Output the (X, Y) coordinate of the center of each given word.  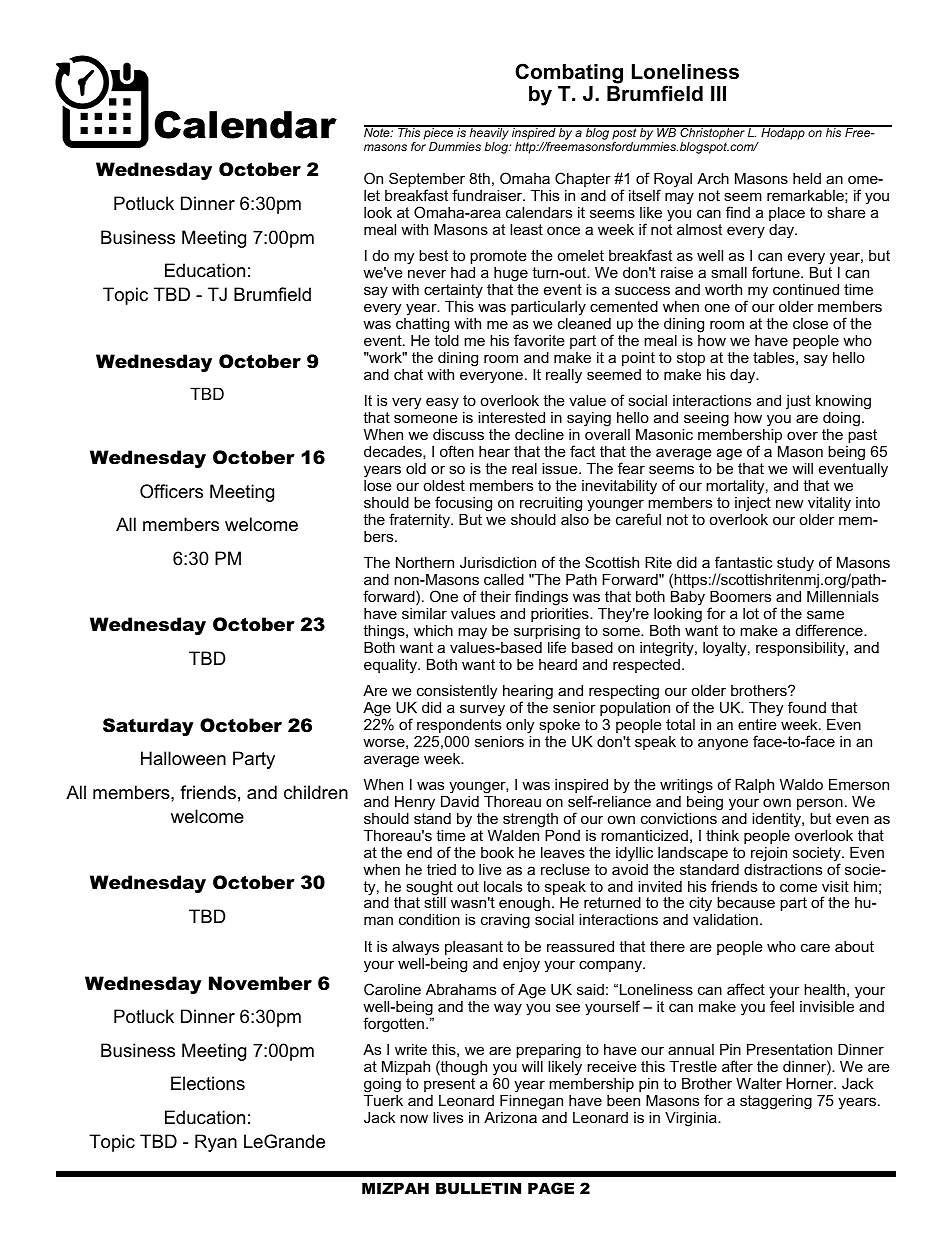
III (718, 93)
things (385, 632)
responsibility (801, 649)
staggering (776, 1102)
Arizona (510, 1117)
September (427, 181)
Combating (569, 73)
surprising (547, 633)
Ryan (216, 1143)
